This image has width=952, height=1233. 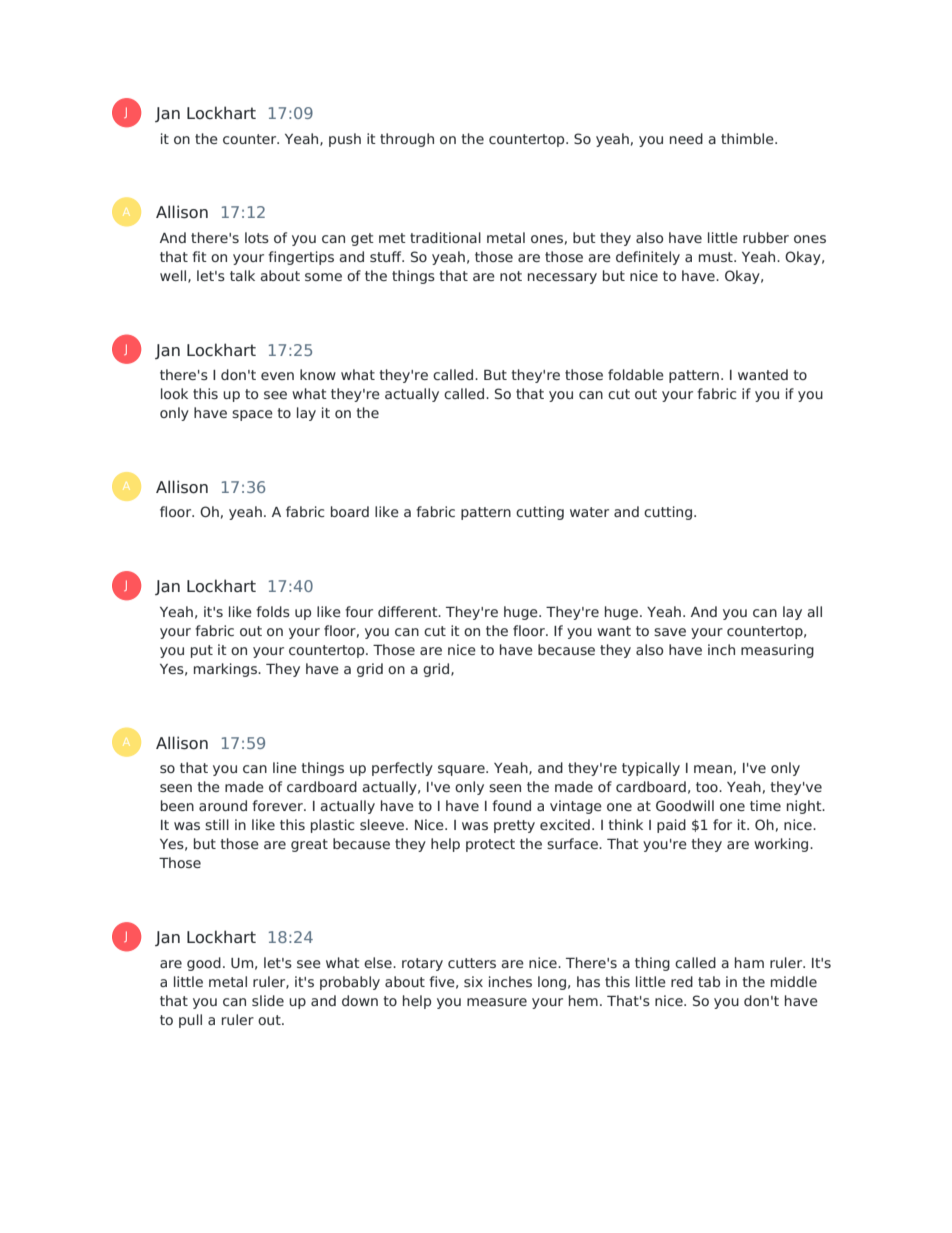 I want to click on measure, so click(x=497, y=1002).
